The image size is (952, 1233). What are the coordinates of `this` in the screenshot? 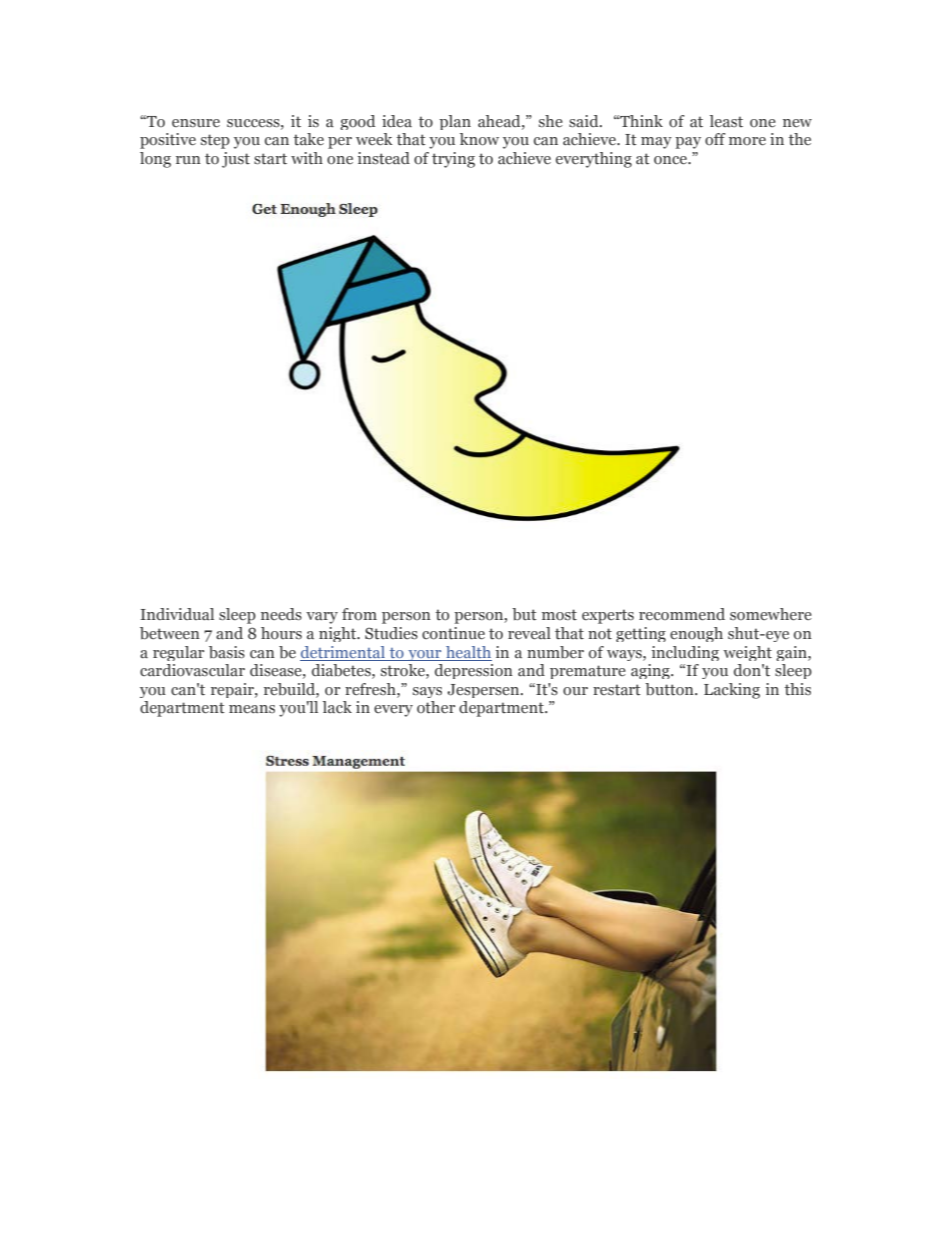 It's located at (798, 689).
